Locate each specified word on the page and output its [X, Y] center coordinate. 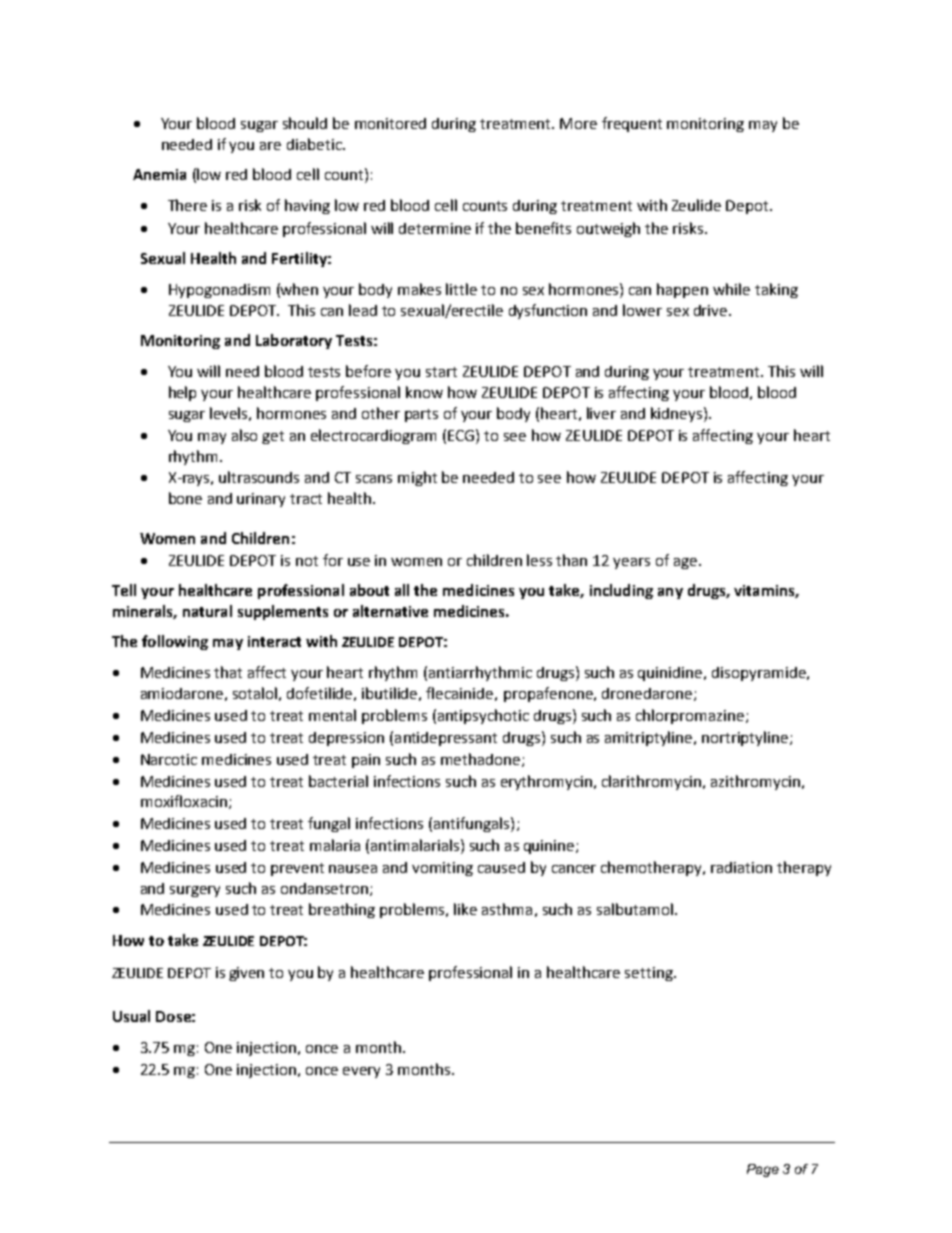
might [417, 478]
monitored [390, 123]
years [631, 563]
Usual [131, 1016]
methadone [480, 759]
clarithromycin [653, 782]
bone [185, 498]
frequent [632, 124]
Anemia [159, 174]
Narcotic [169, 759]
